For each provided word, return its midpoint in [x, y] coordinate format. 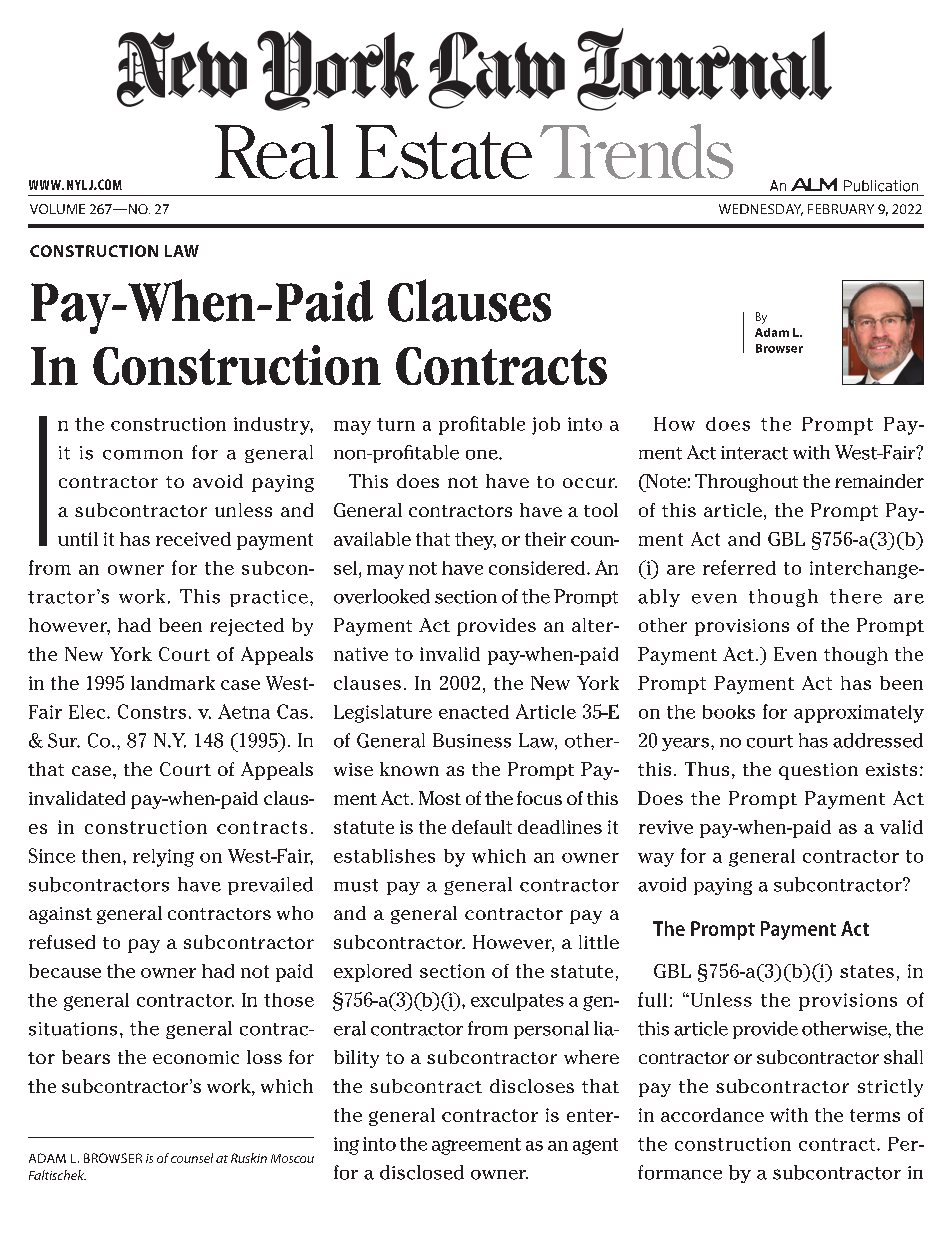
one [483, 455]
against [60, 915]
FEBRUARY [841, 209]
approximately [859, 714]
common [143, 455]
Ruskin [249, 1158]
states [867, 971]
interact [754, 453]
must [356, 885]
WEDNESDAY [761, 210]
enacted [474, 712]
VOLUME [57, 209]
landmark [173, 683]
